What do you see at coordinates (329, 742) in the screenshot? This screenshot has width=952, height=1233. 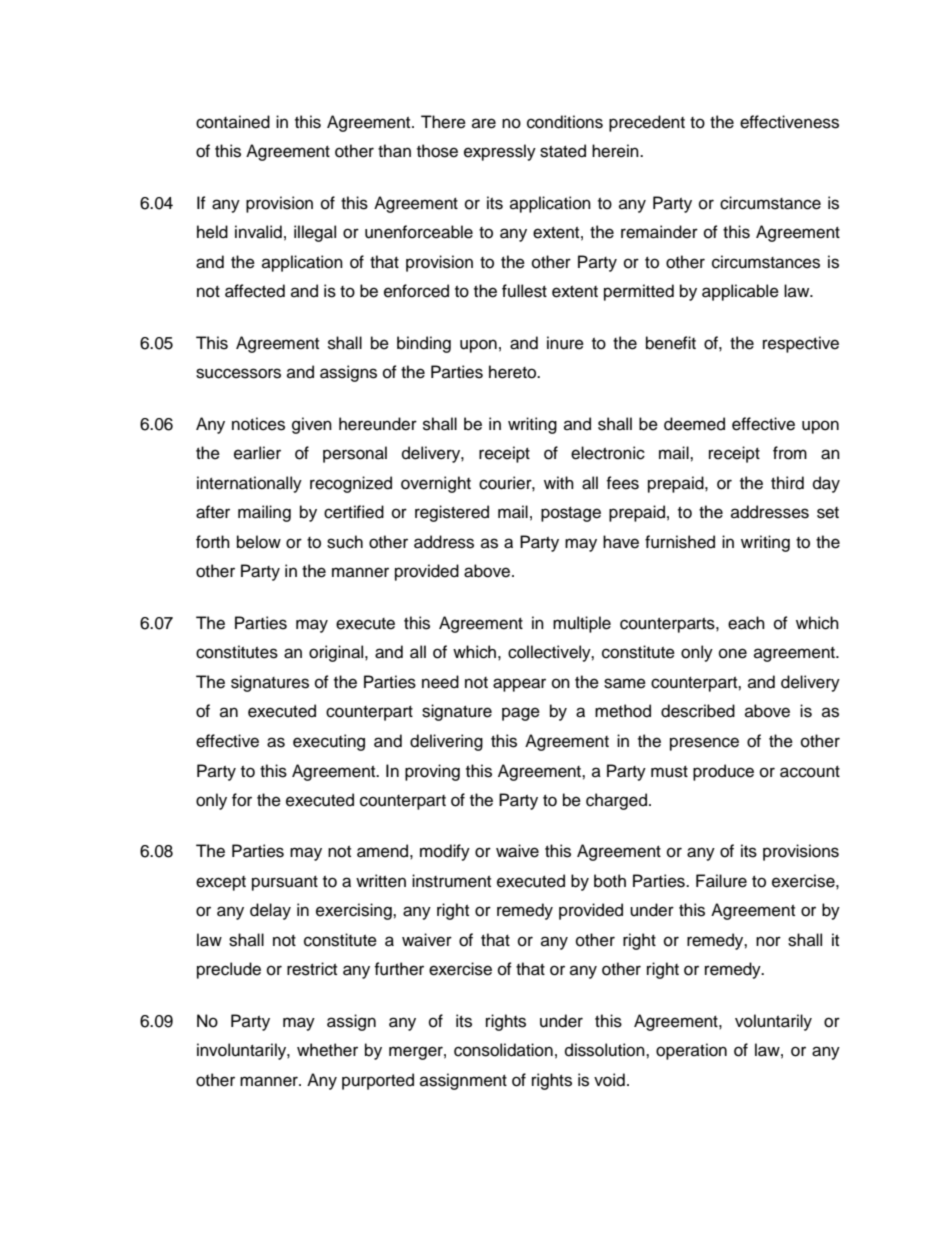 I see `executing` at bounding box center [329, 742].
